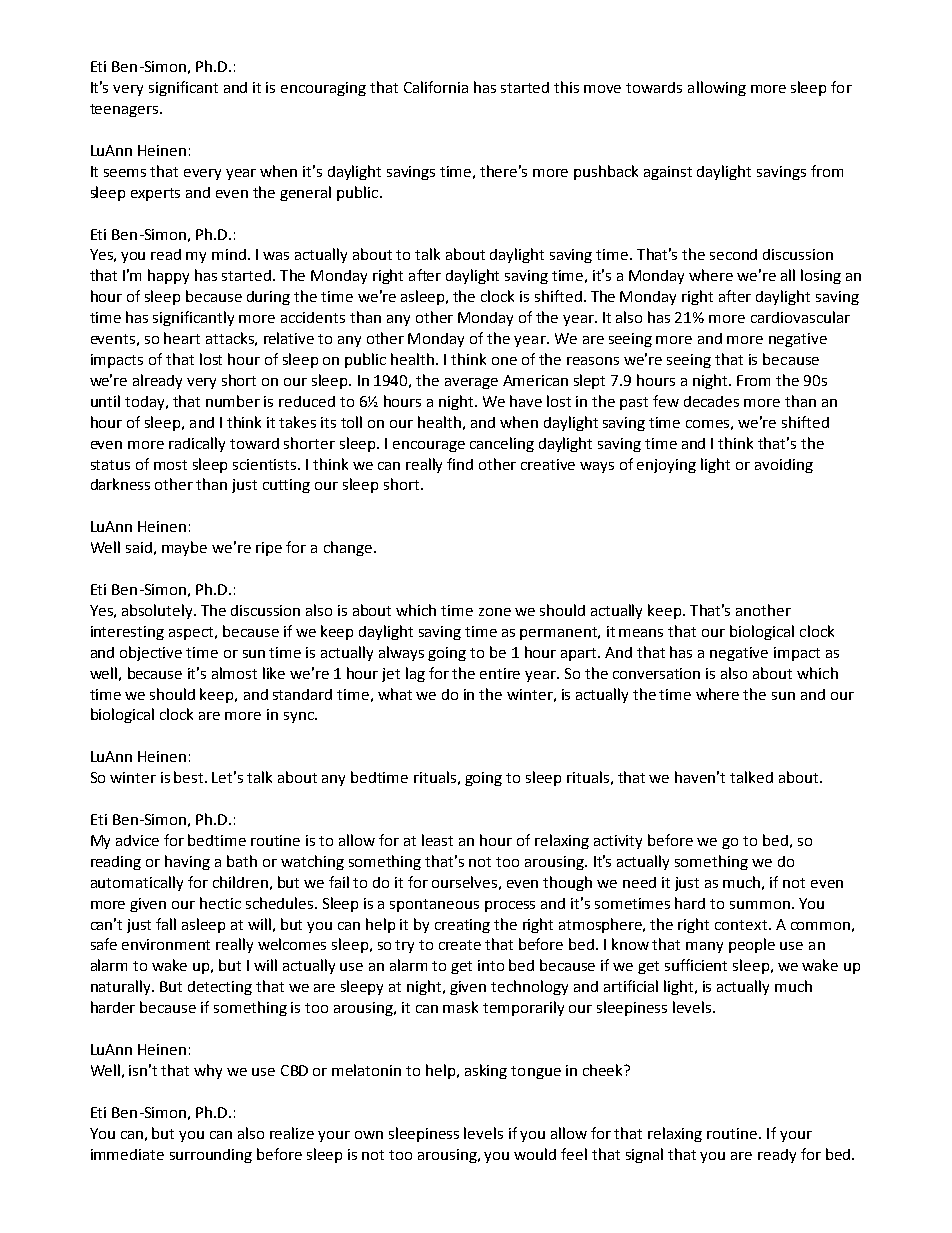  I want to click on best, so click(190, 777).
